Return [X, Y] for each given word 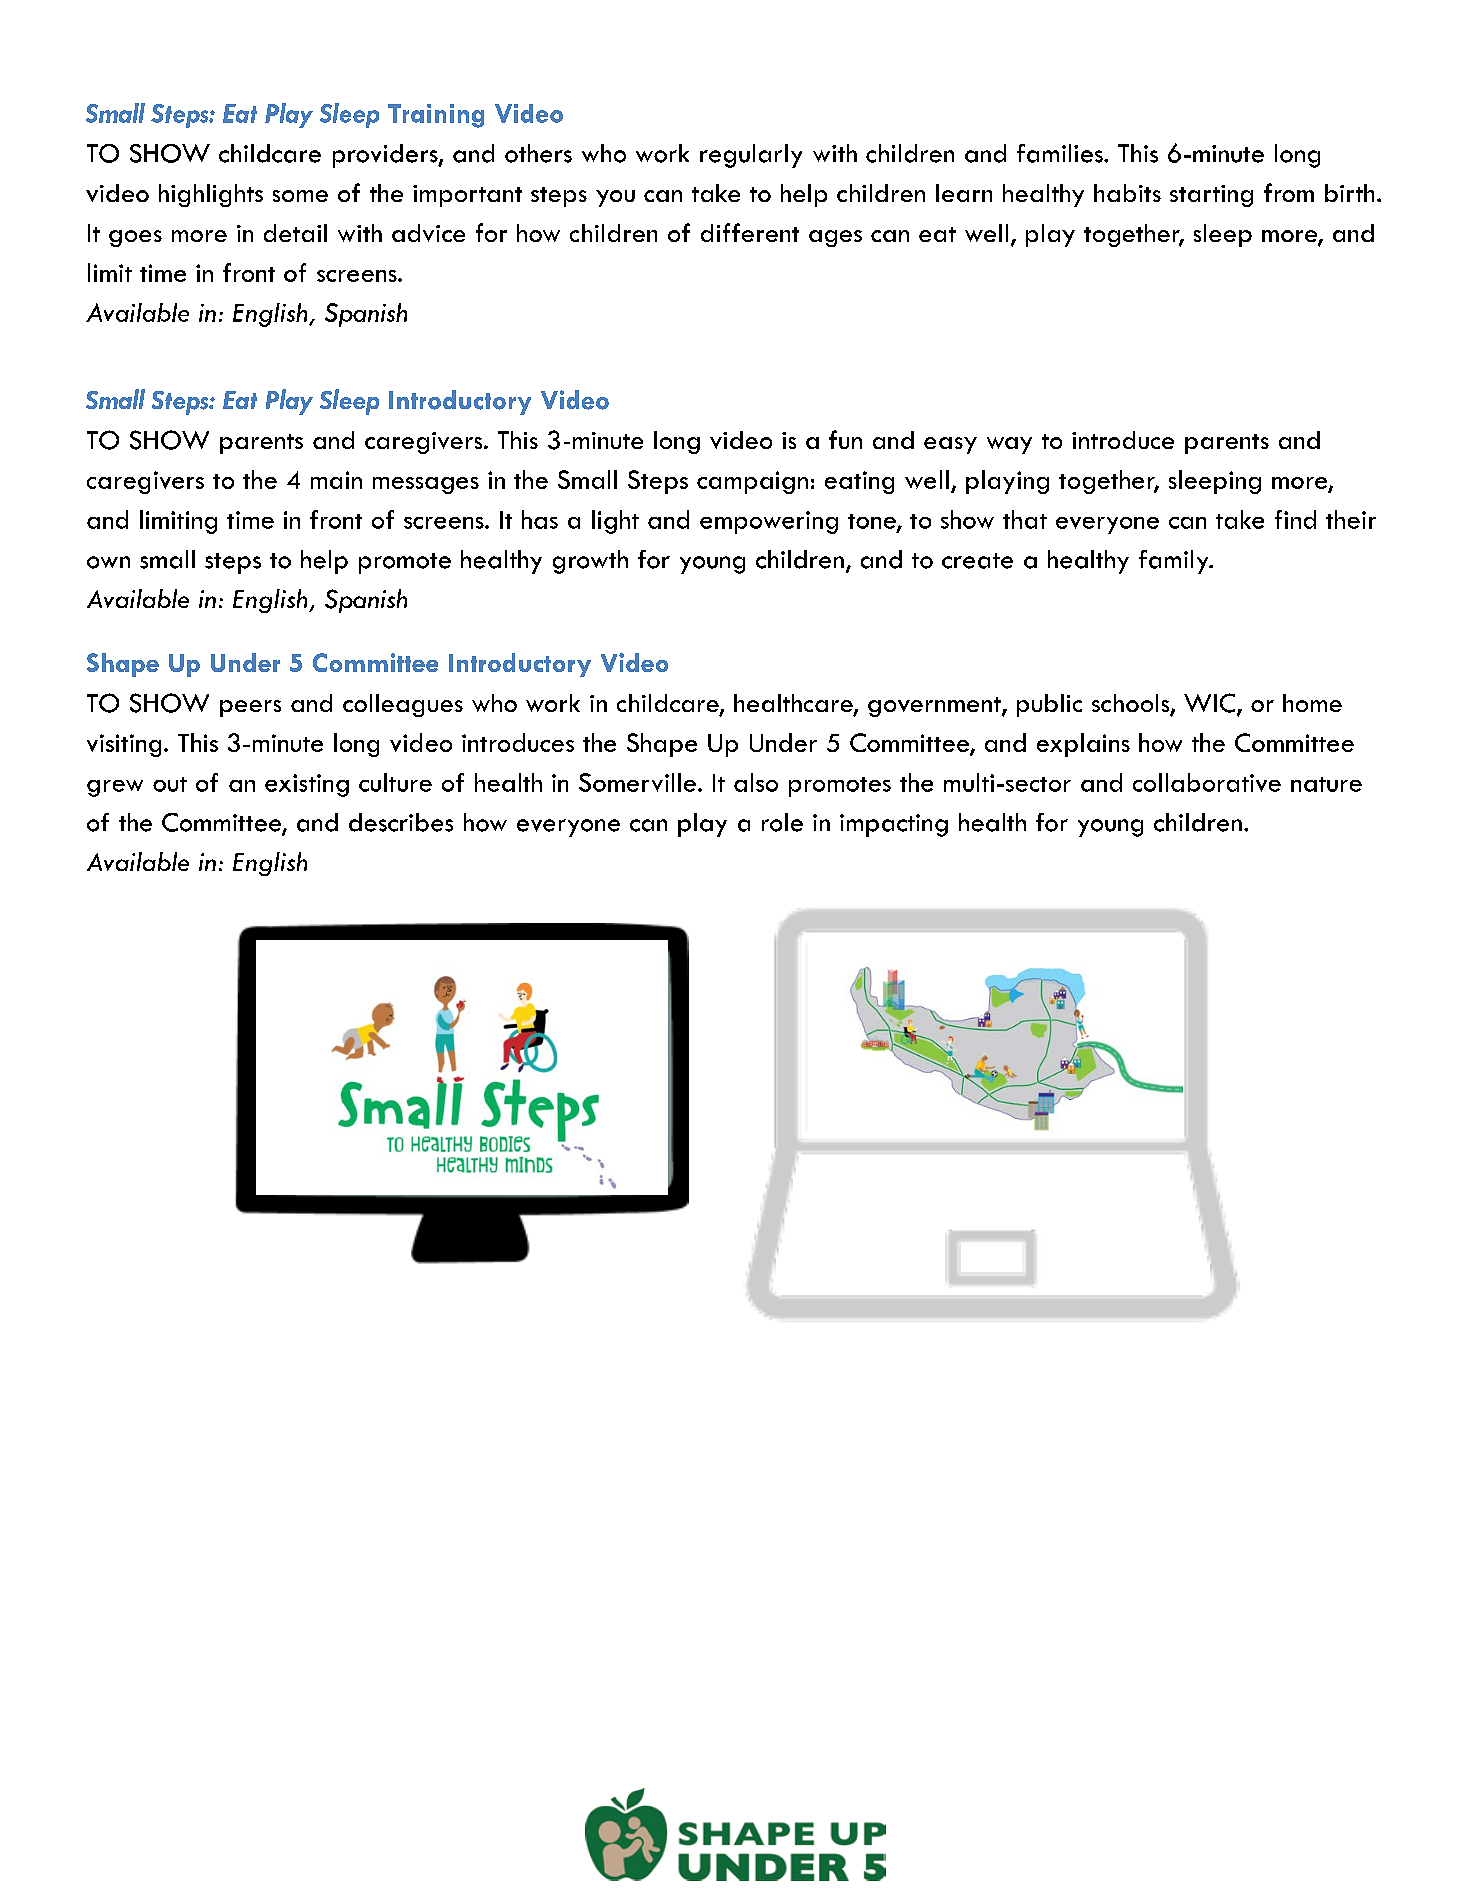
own [108, 562]
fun [845, 439]
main [336, 480]
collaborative [1207, 782]
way [1009, 445]
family [1175, 562]
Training [436, 116]
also [756, 782]
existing [307, 785]
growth [590, 562]
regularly [751, 156]
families [1061, 153]
